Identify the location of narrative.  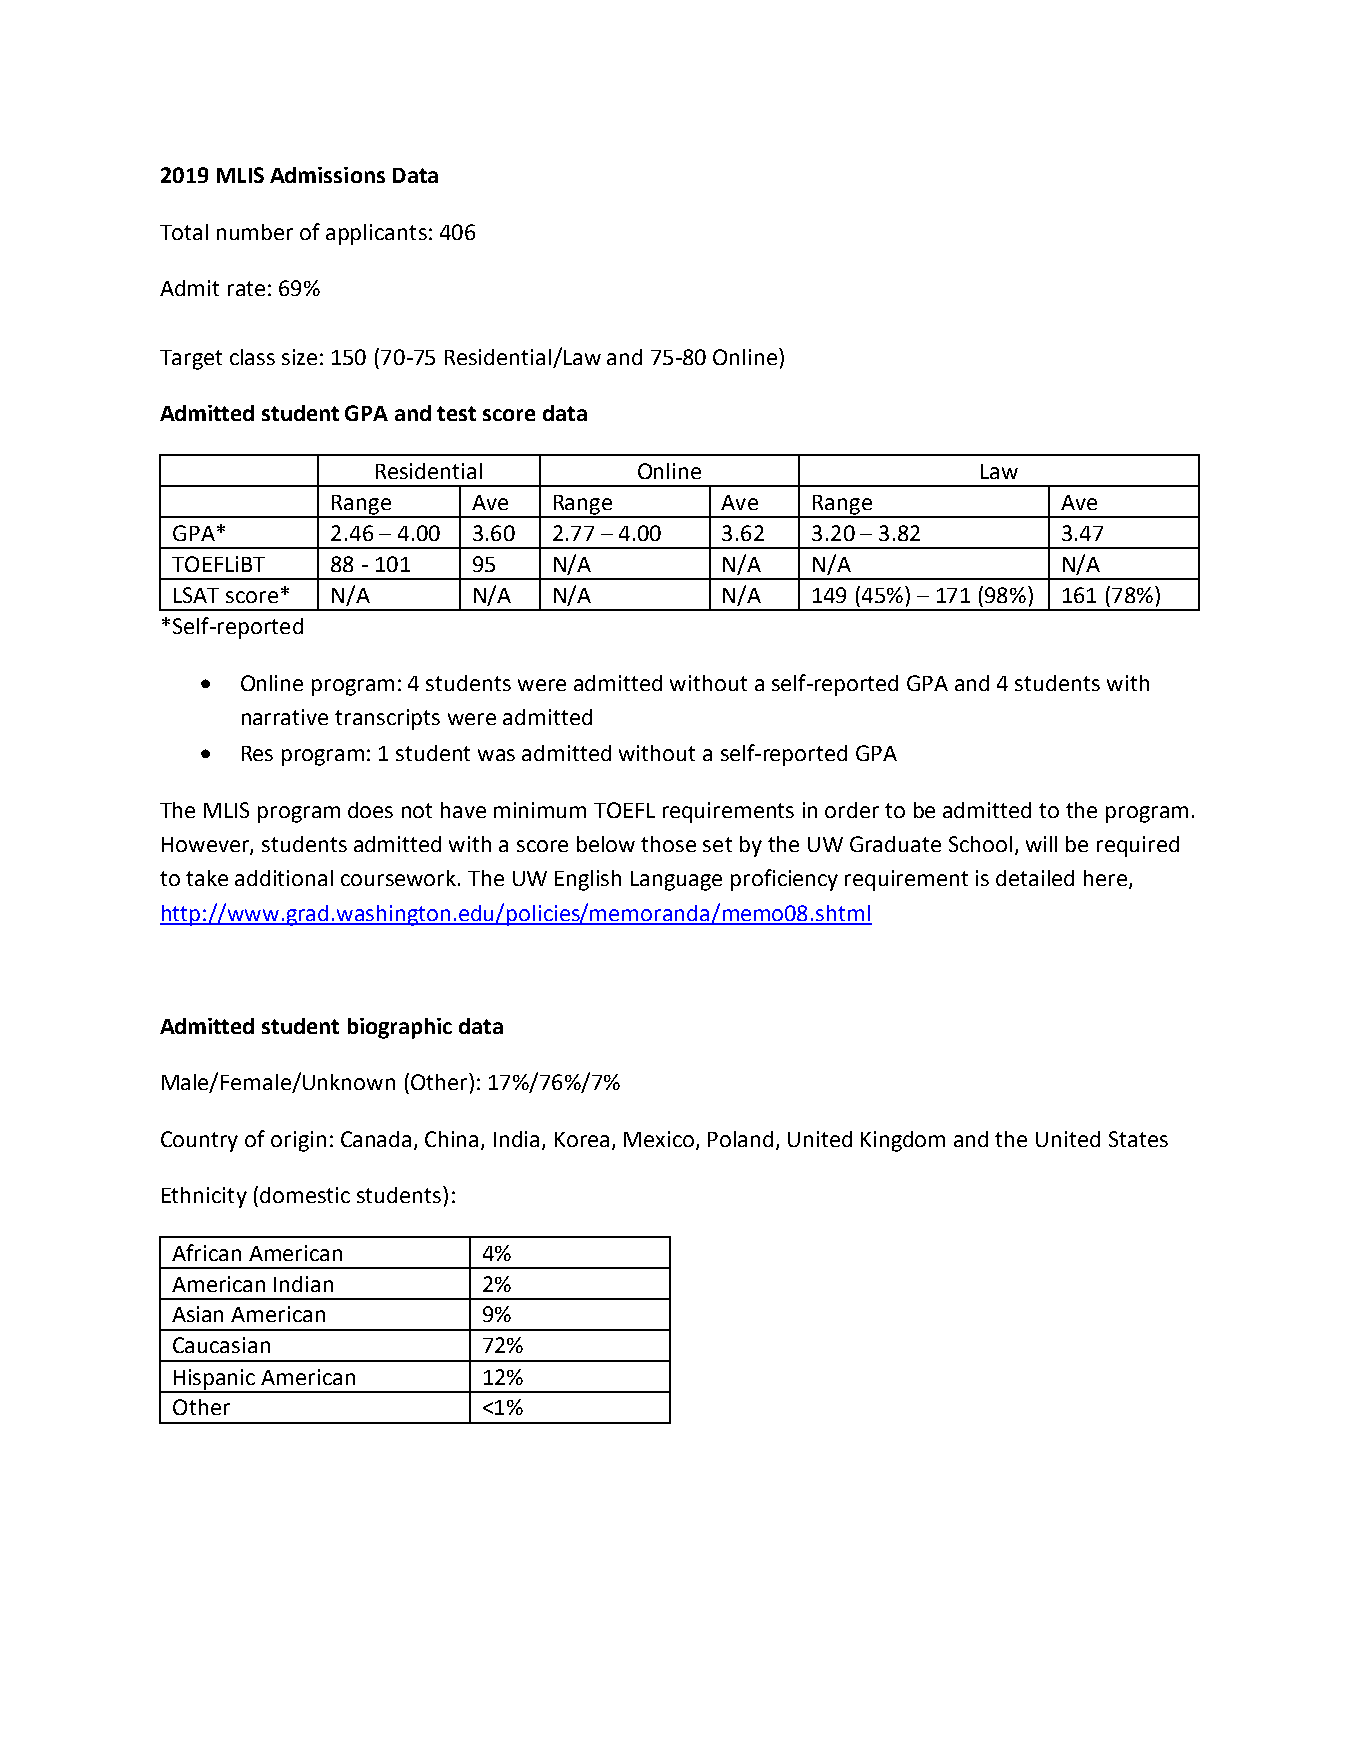
(285, 717).
